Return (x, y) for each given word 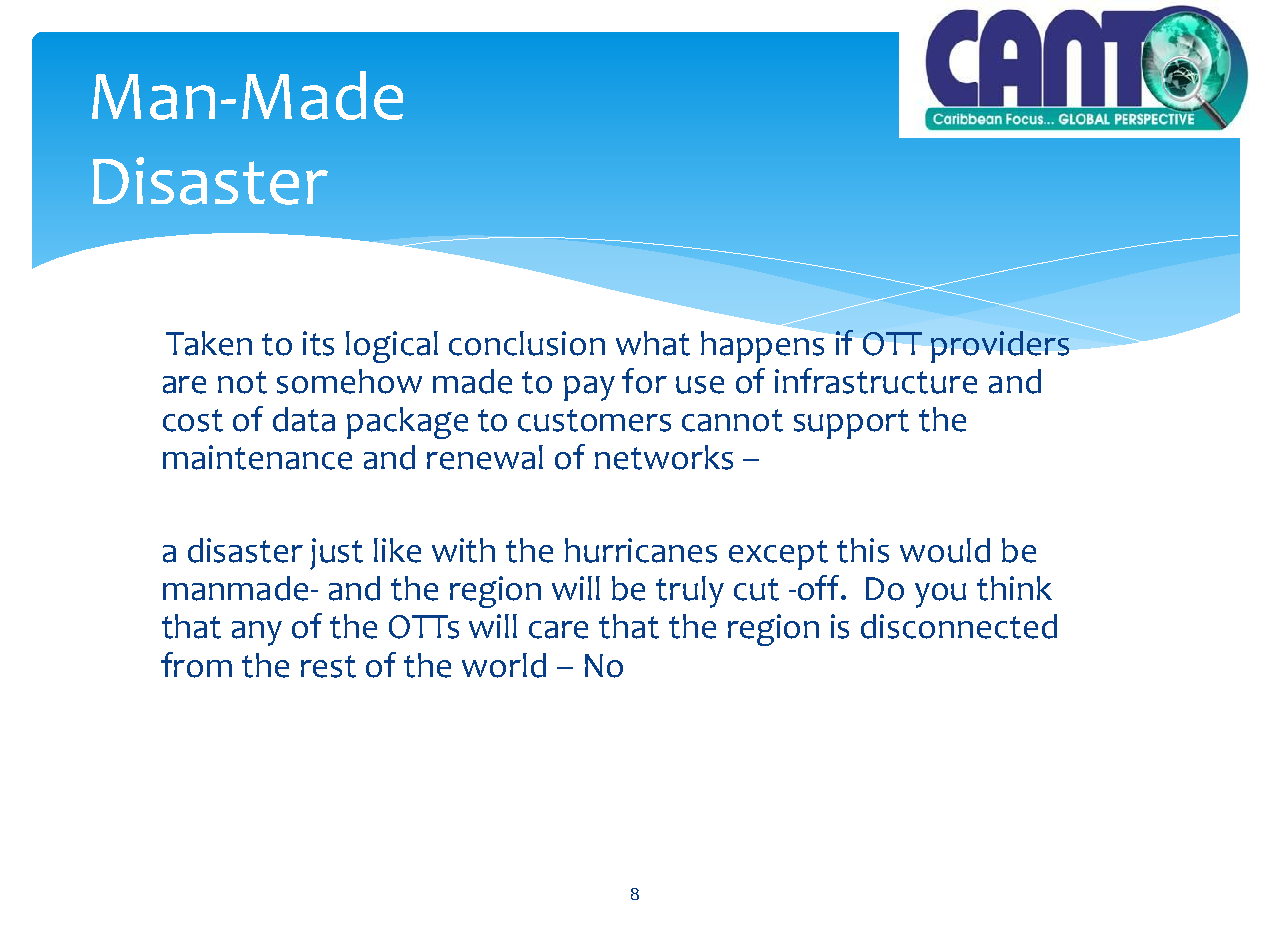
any (257, 633)
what (653, 343)
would (945, 550)
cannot (732, 420)
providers (1000, 347)
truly (690, 592)
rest (328, 666)
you (940, 595)
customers (594, 420)
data (304, 419)
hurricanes (641, 550)
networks (664, 457)
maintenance (257, 457)
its (318, 343)
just (336, 554)
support (851, 424)
